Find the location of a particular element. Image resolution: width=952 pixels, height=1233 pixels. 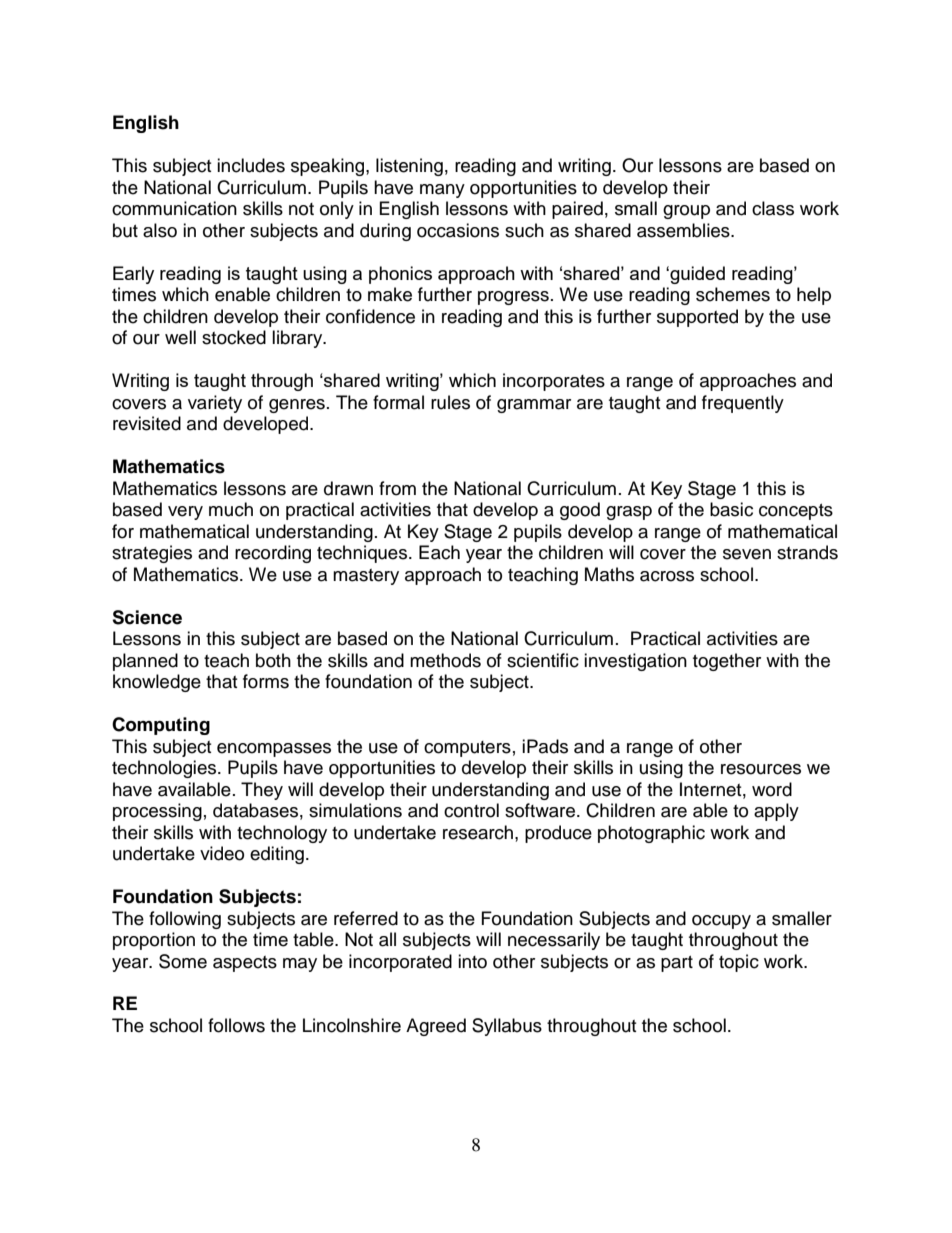

knowledge is located at coordinates (157, 683).
